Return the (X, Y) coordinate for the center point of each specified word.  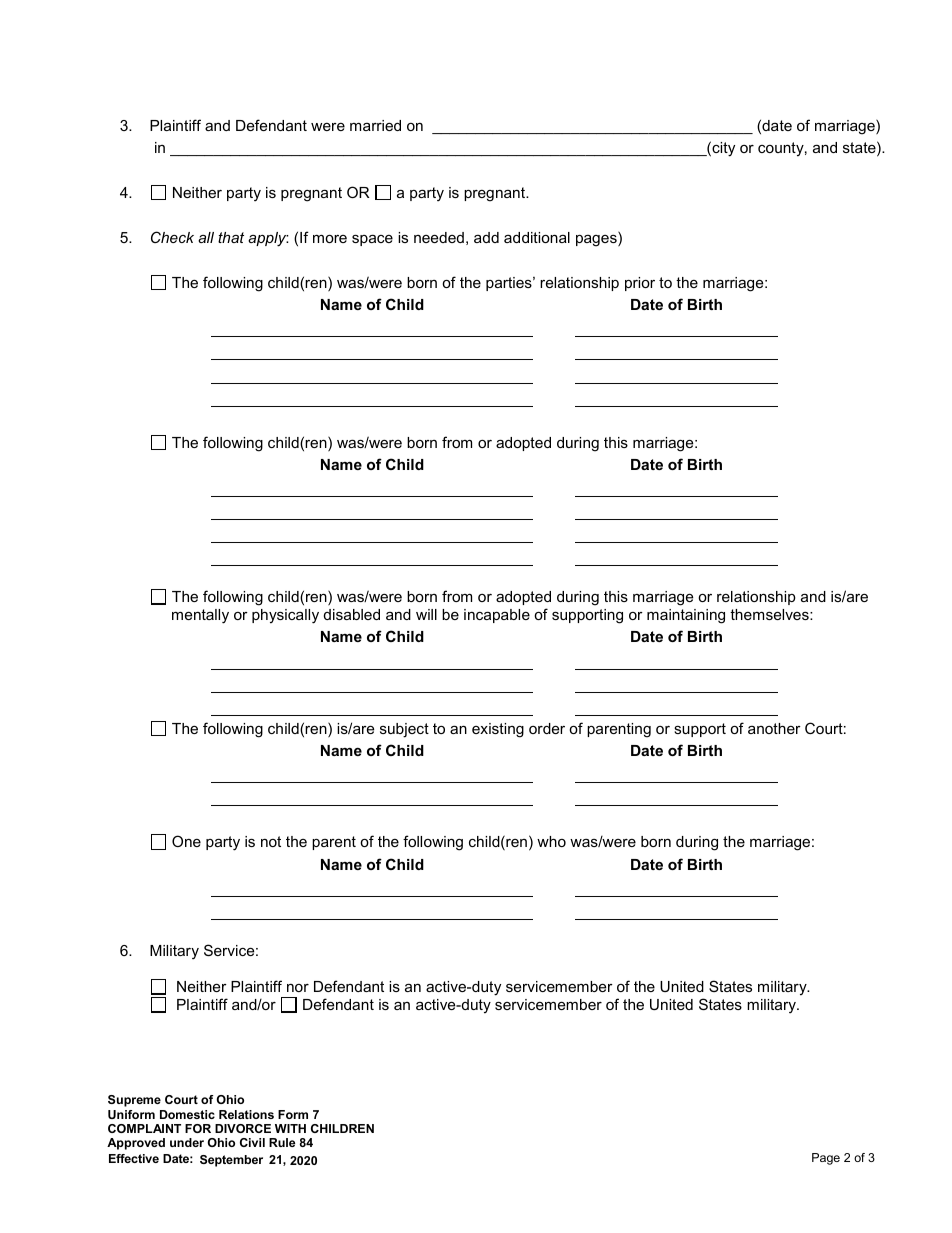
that (231, 237)
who (551, 841)
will (426, 614)
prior (640, 284)
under (187, 1142)
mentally (200, 616)
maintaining (686, 616)
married (375, 125)
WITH (290, 1128)
